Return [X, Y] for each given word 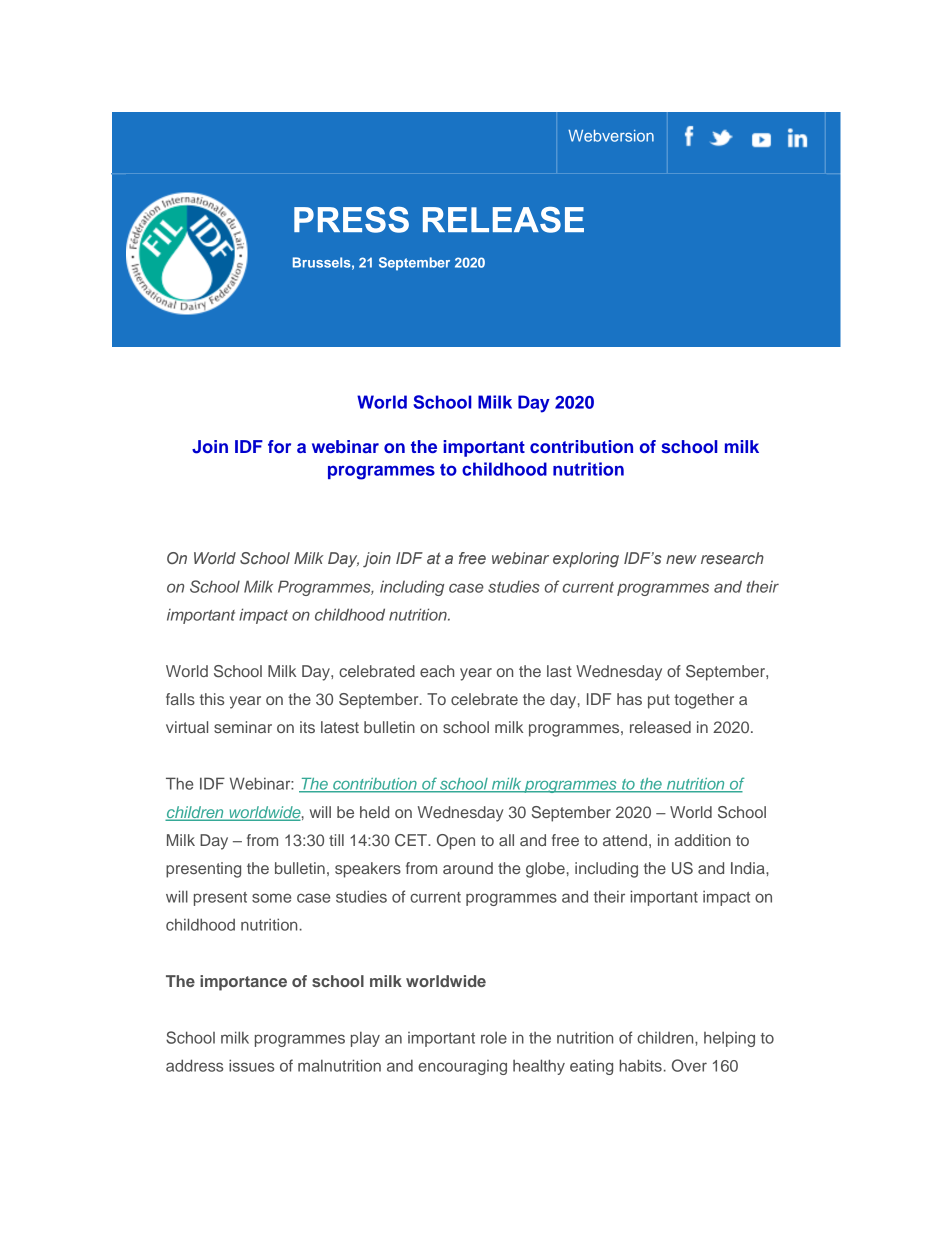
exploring [586, 560]
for [279, 446]
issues [251, 1065]
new [681, 559]
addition [703, 840]
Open [456, 842]
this [212, 699]
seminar [243, 727]
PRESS [351, 220]
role [494, 1038]
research [732, 558]
